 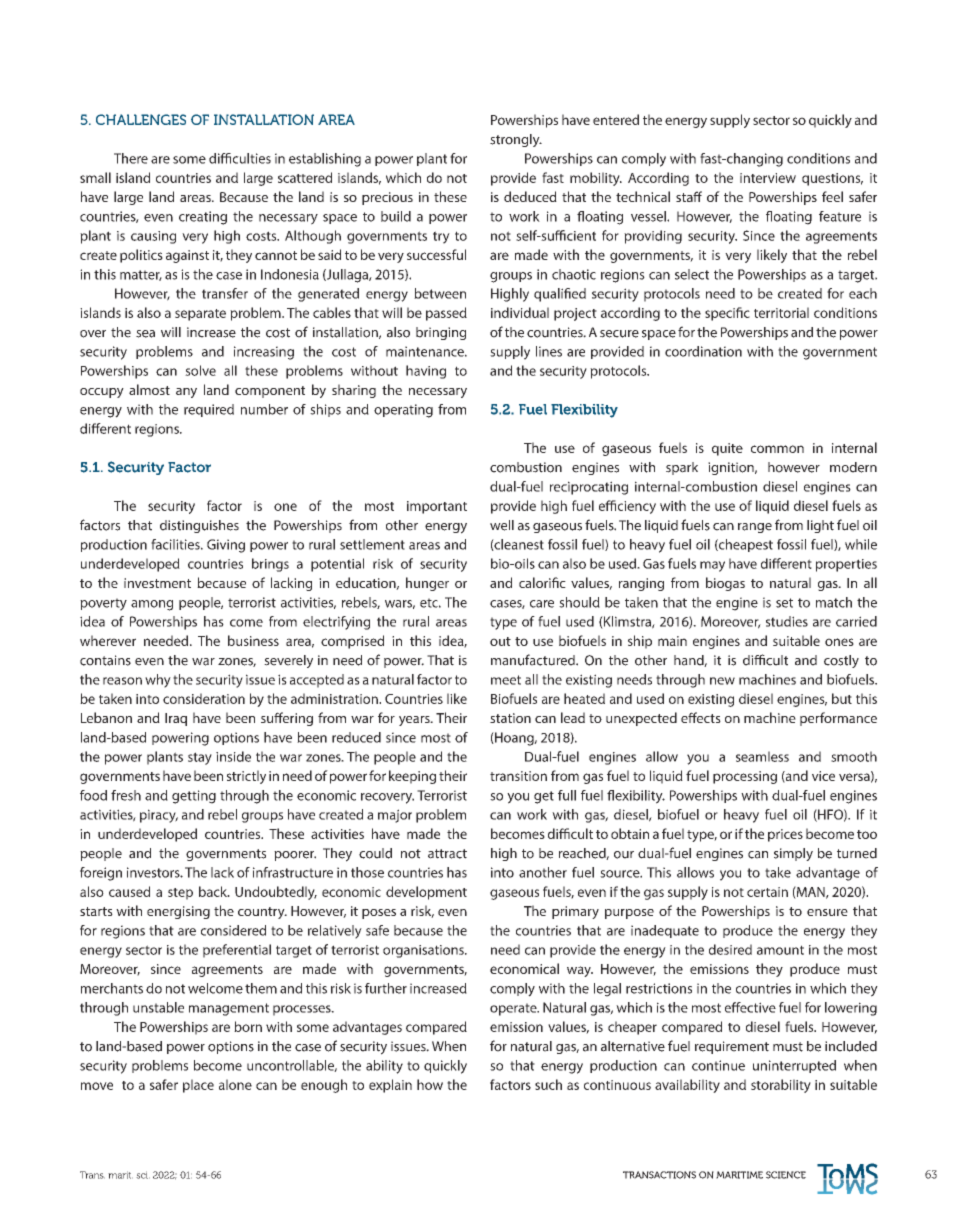 What do you see at coordinates (152, 605) in the page?
I see `among` at bounding box center [152, 605].
